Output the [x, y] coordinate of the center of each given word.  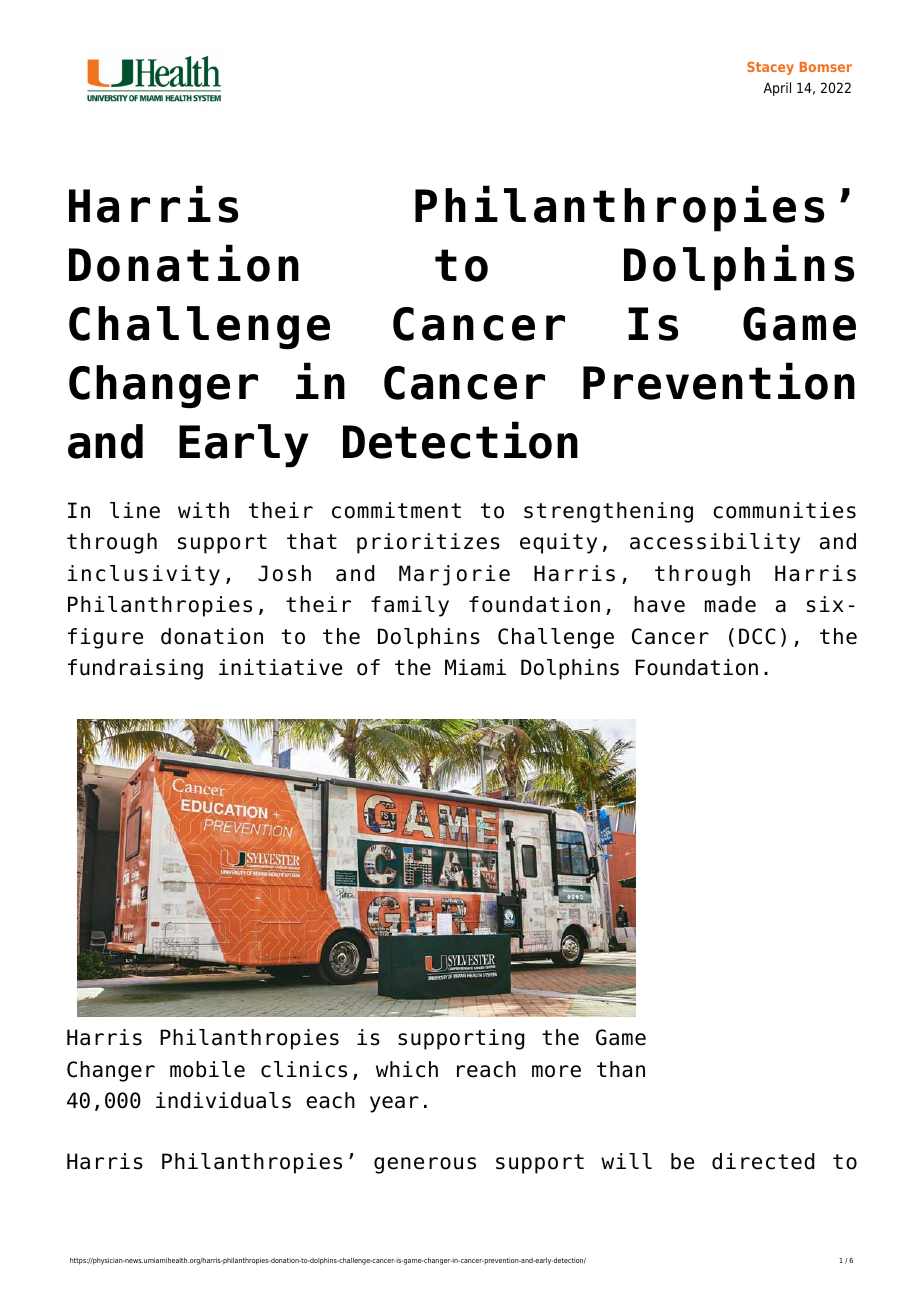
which [407, 1069]
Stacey [770, 68]
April [777, 89]
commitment [396, 510]
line [135, 510]
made [730, 604]
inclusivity [144, 575]
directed [763, 1161]
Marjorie [454, 575]
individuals [223, 1100]
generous [425, 1165]
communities [784, 510]
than [621, 1069]
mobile [207, 1069]
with [203, 510]
